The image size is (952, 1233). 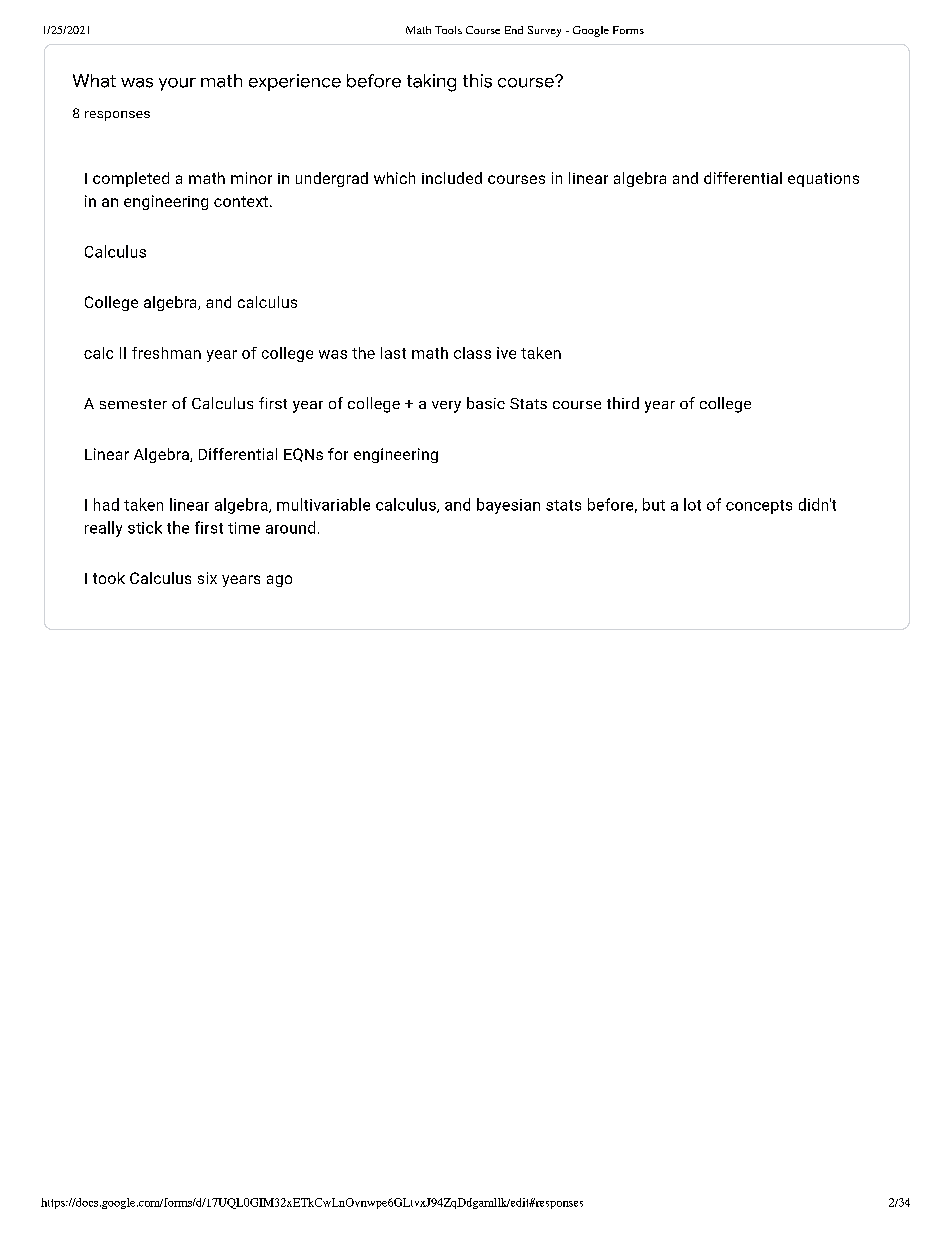 I want to click on freshman, so click(x=166, y=353).
